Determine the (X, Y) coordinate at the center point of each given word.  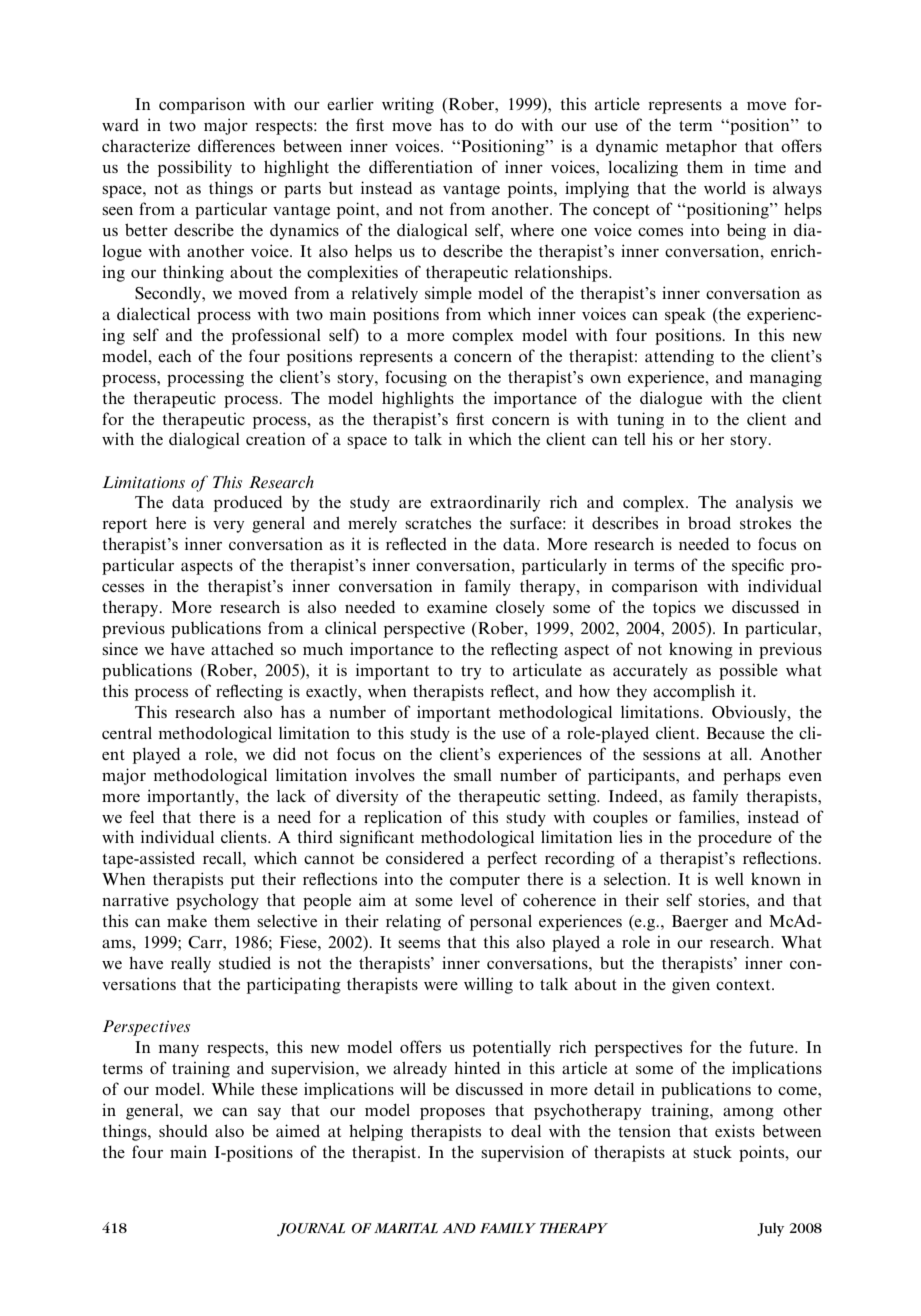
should (183, 1131)
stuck (712, 1151)
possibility (195, 168)
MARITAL (406, 1228)
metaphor (701, 148)
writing (408, 105)
